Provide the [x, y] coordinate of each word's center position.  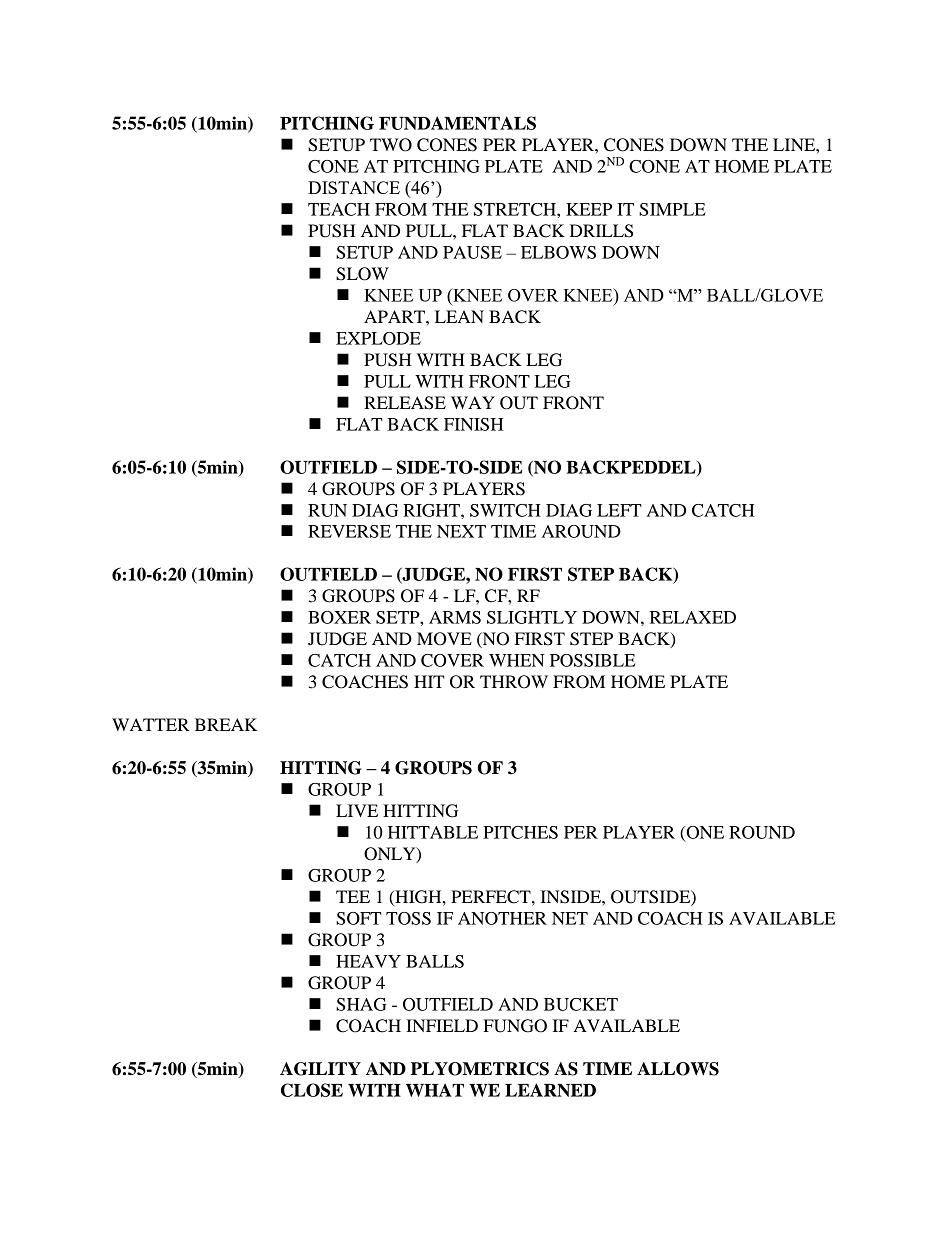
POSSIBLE [592, 660]
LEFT [619, 510]
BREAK [226, 724]
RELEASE [405, 403]
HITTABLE [433, 832]
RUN [327, 510]
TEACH [339, 209]
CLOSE [312, 1090]
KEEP [589, 209]
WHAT [435, 1090]
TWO [391, 145]
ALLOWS [678, 1069]
